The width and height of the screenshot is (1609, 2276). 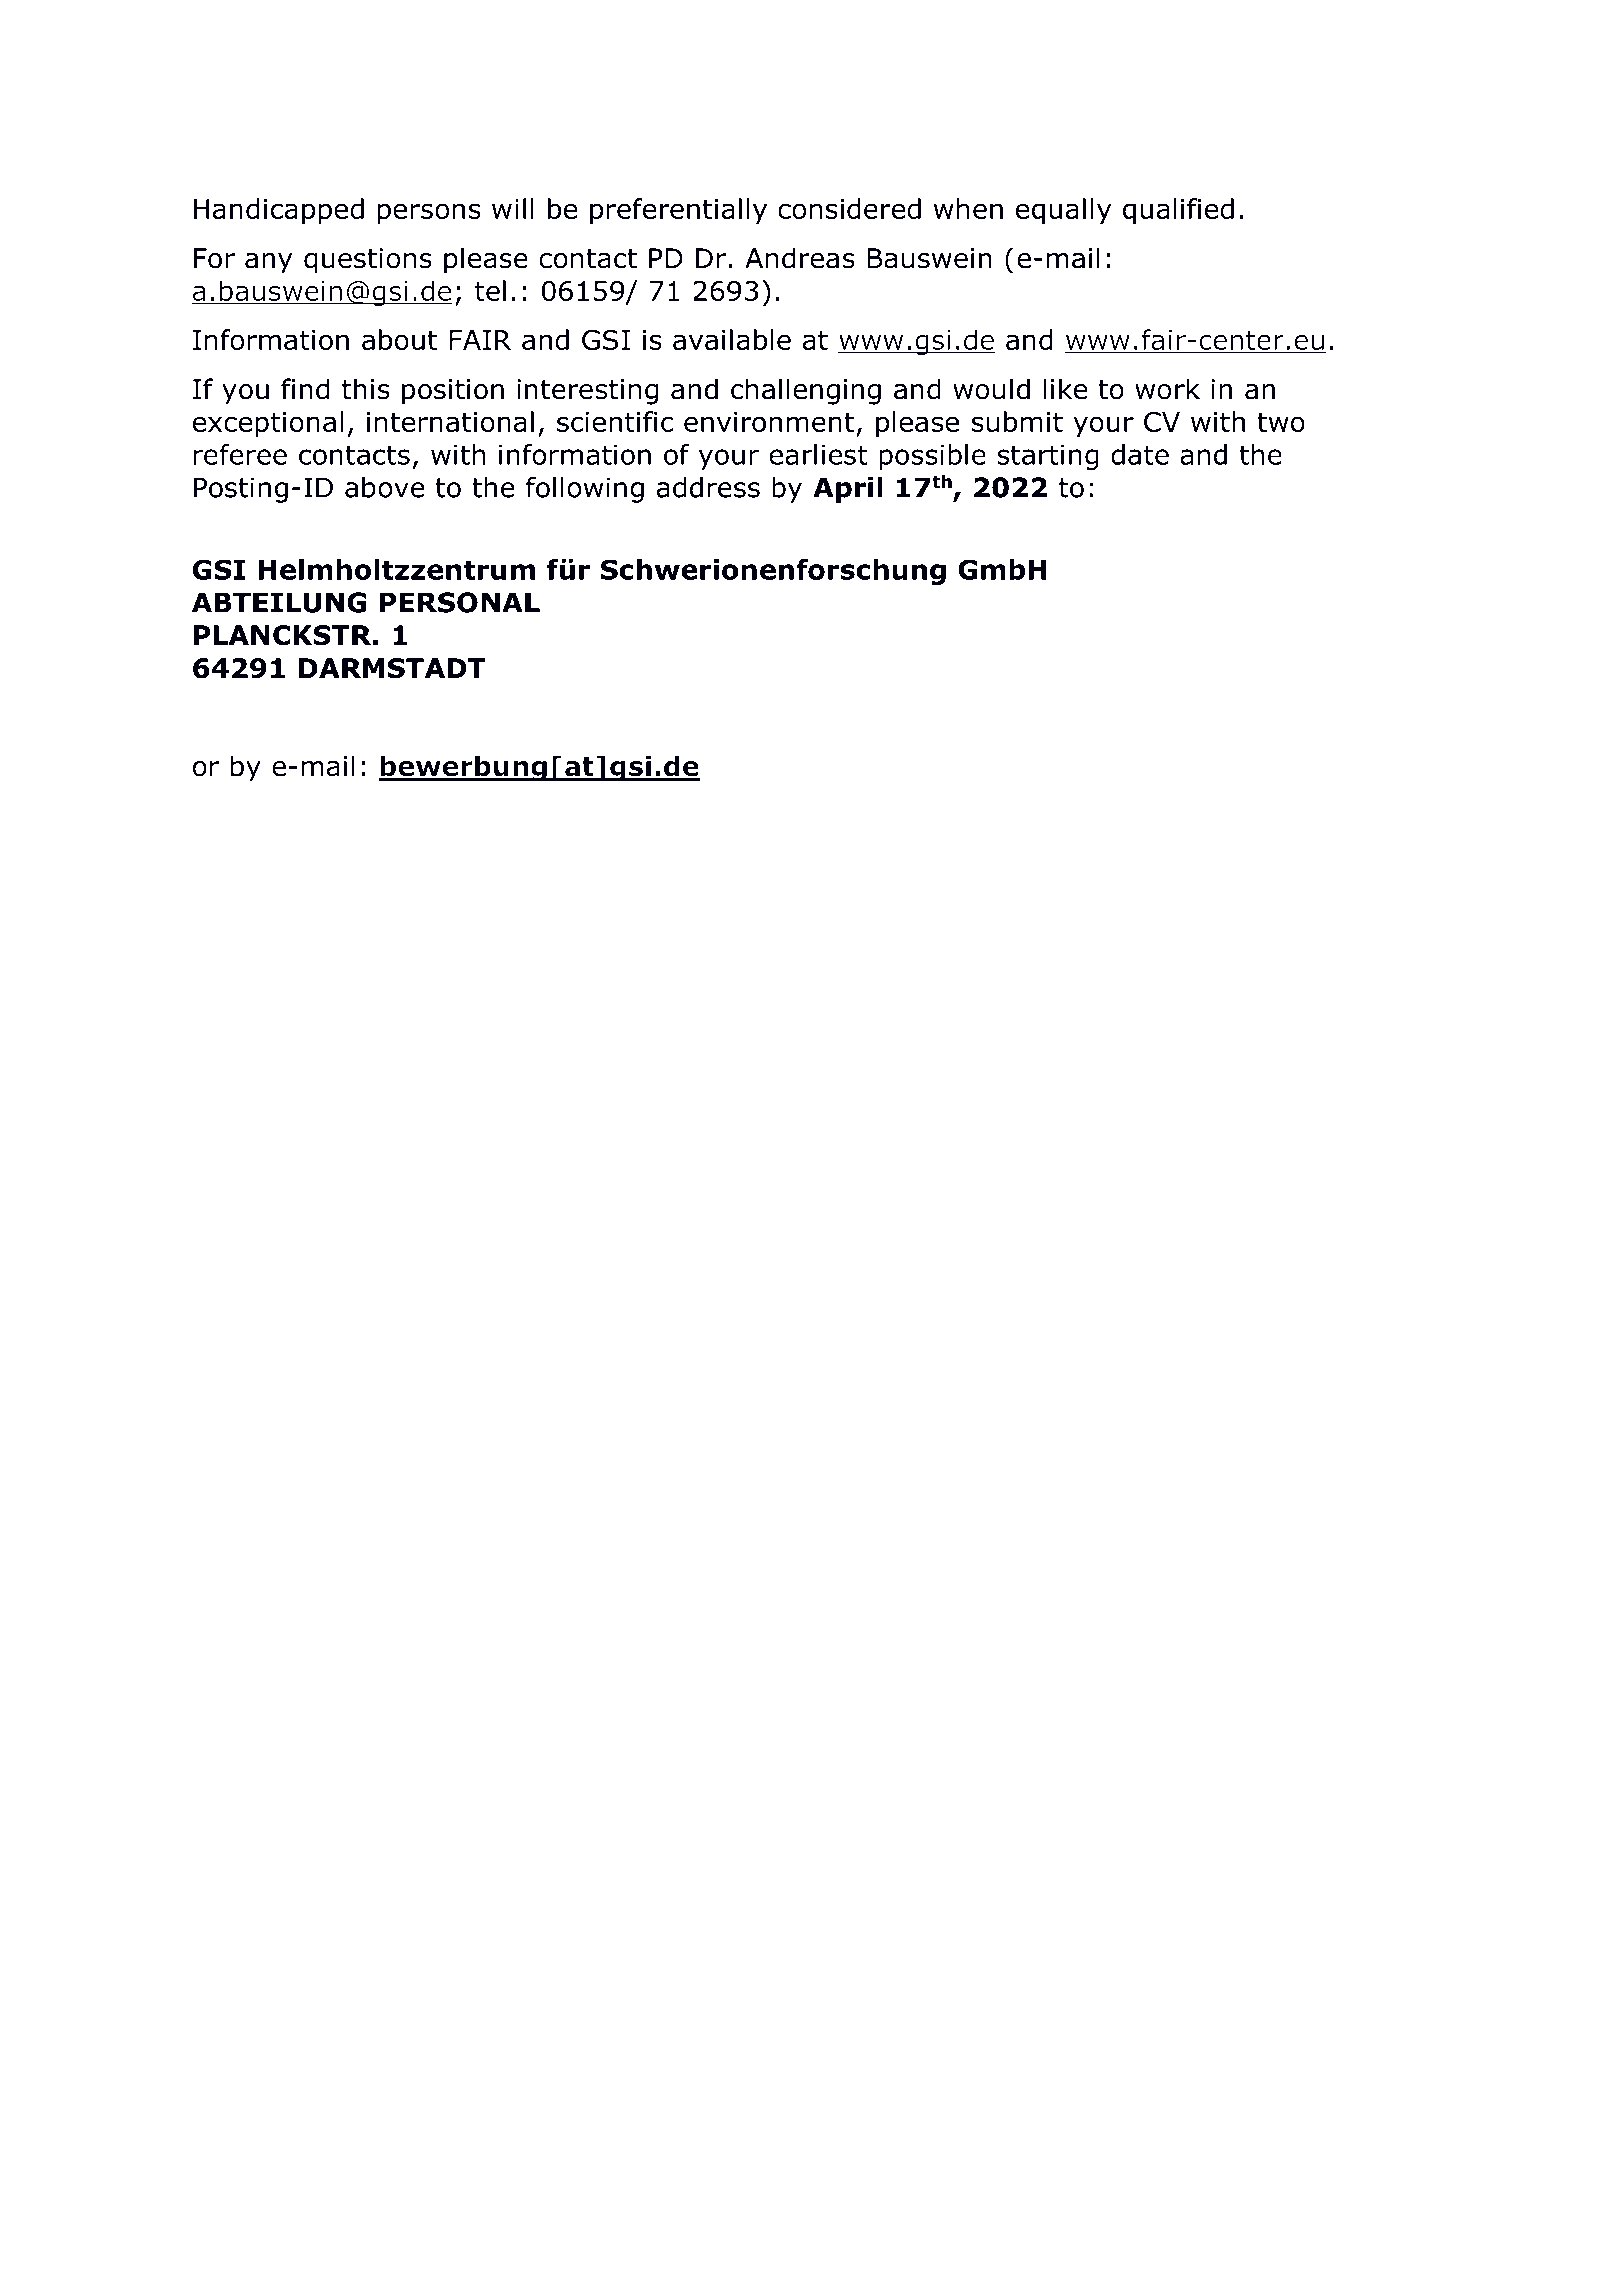 I want to click on April, so click(x=848, y=489).
